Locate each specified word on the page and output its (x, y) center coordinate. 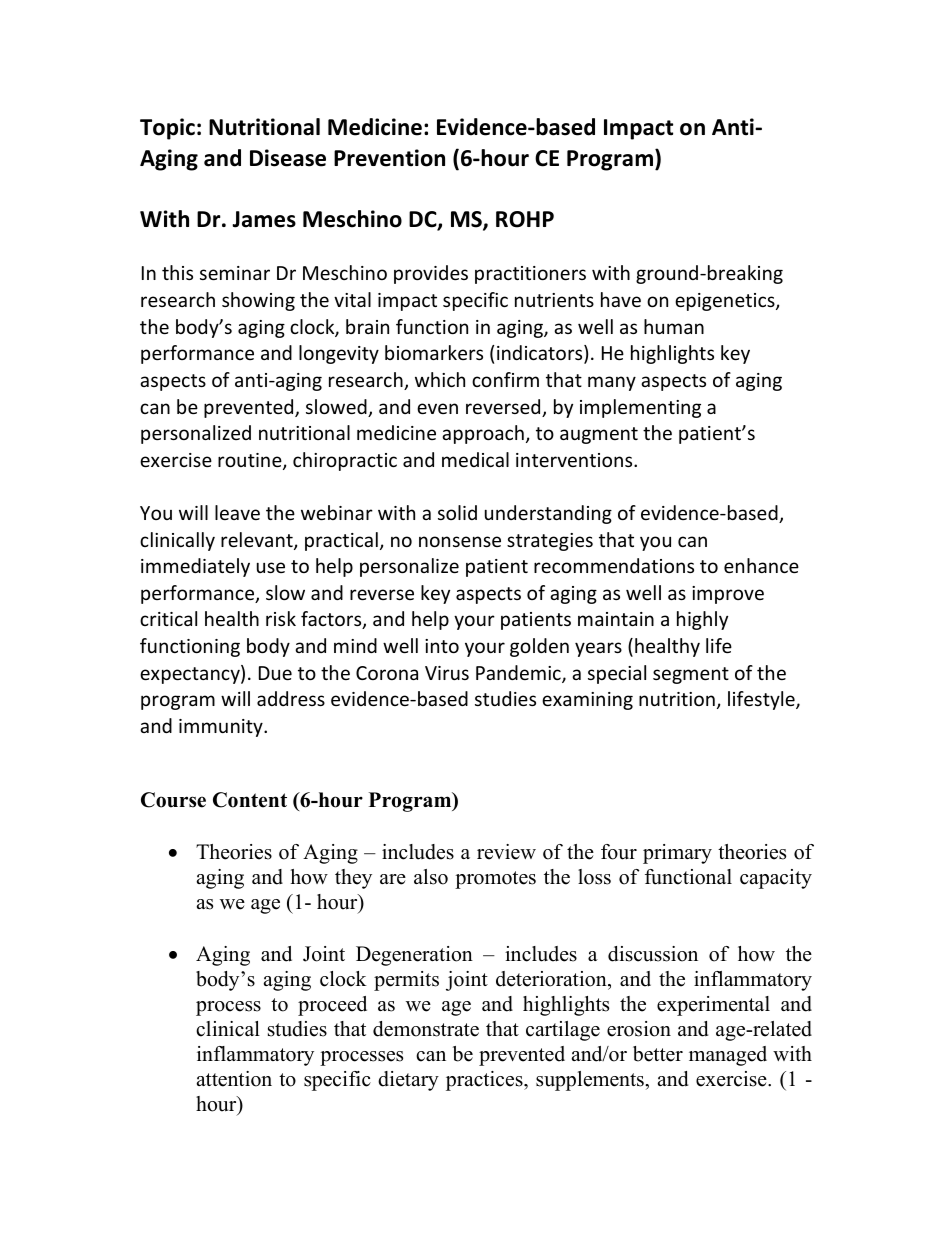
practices (485, 1081)
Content (250, 800)
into (442, 646)
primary (677, 854)
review (506, 852)
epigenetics (726, 302)
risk (281, 618)
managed (728, 1056)
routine (251, 461)
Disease (288, 158)
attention (234, 1079)
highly (702, 620)
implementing (640, 408)
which (440, 379)
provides (431, 274)
